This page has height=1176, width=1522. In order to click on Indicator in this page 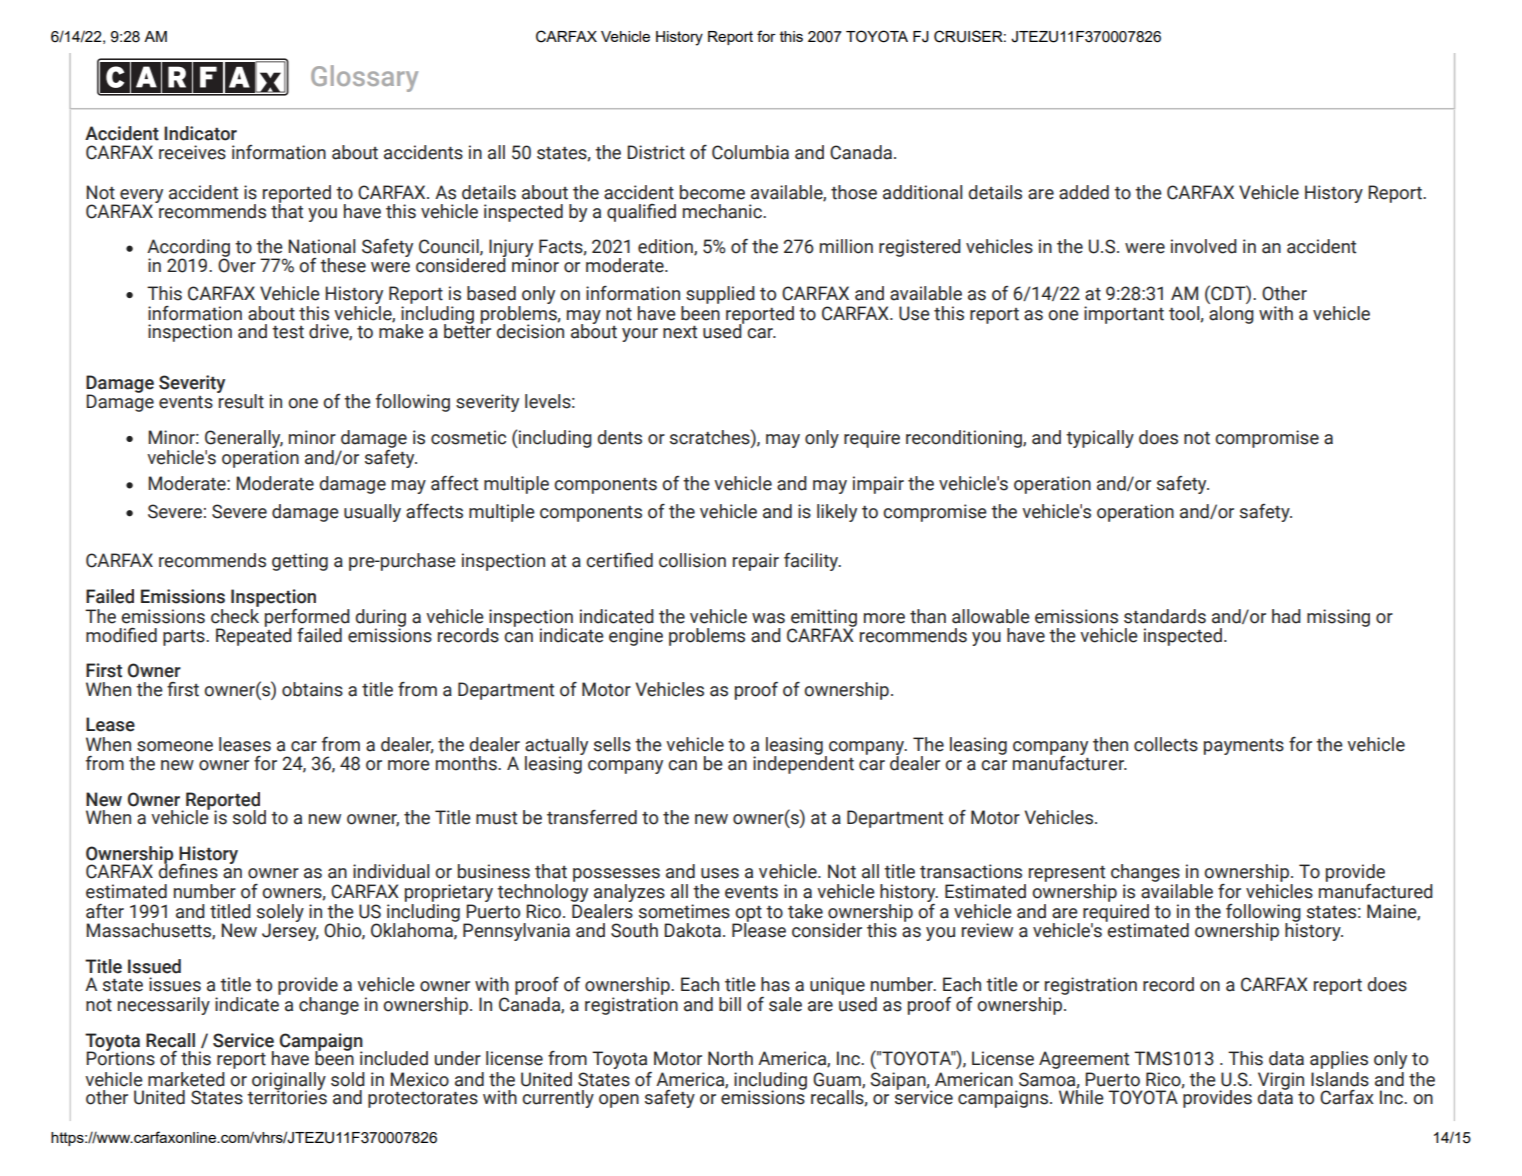, I will do `click(200, 133)`.
